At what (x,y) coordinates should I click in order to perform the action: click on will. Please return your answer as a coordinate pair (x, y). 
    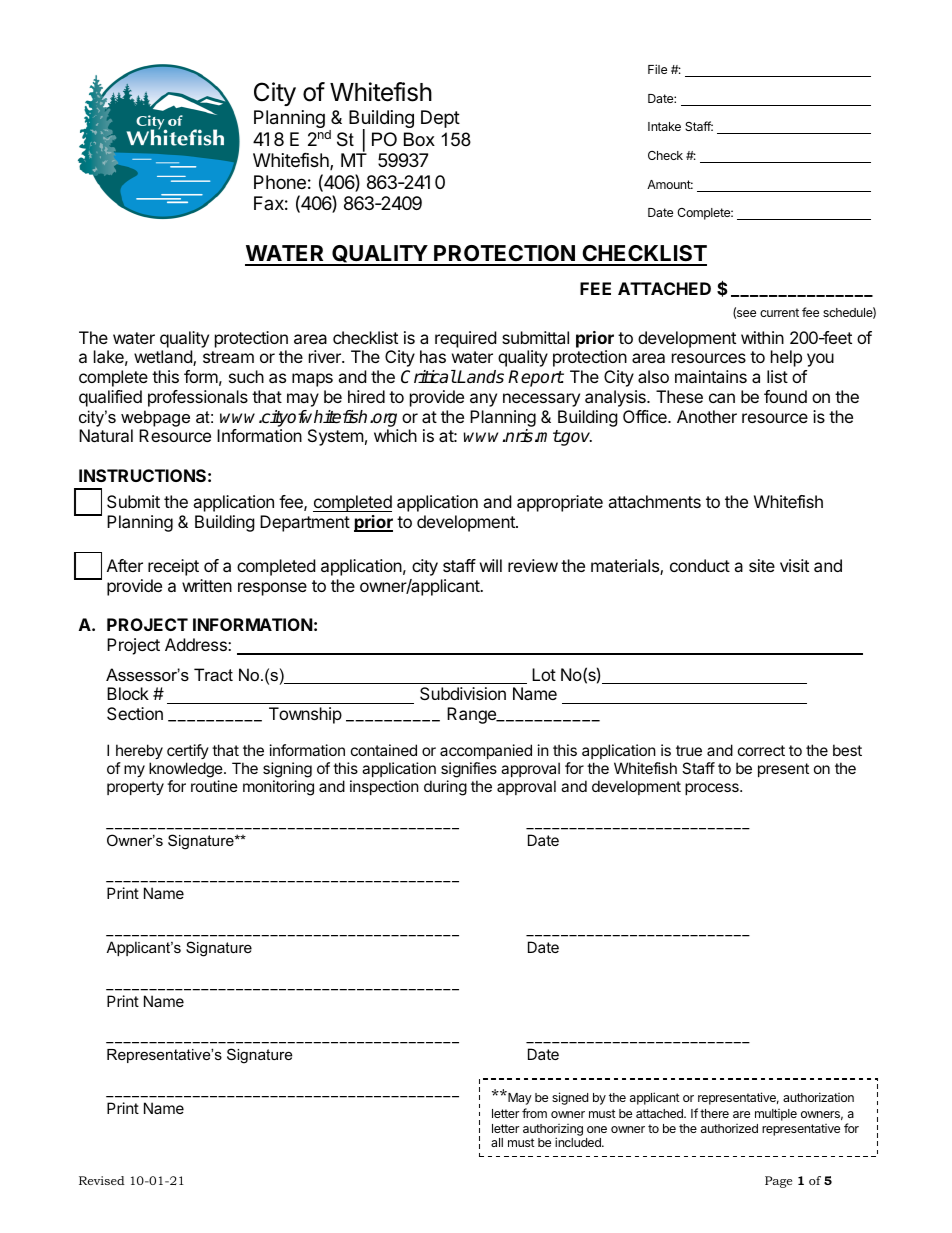
    Looking at the image, I should click on (491, 565).
